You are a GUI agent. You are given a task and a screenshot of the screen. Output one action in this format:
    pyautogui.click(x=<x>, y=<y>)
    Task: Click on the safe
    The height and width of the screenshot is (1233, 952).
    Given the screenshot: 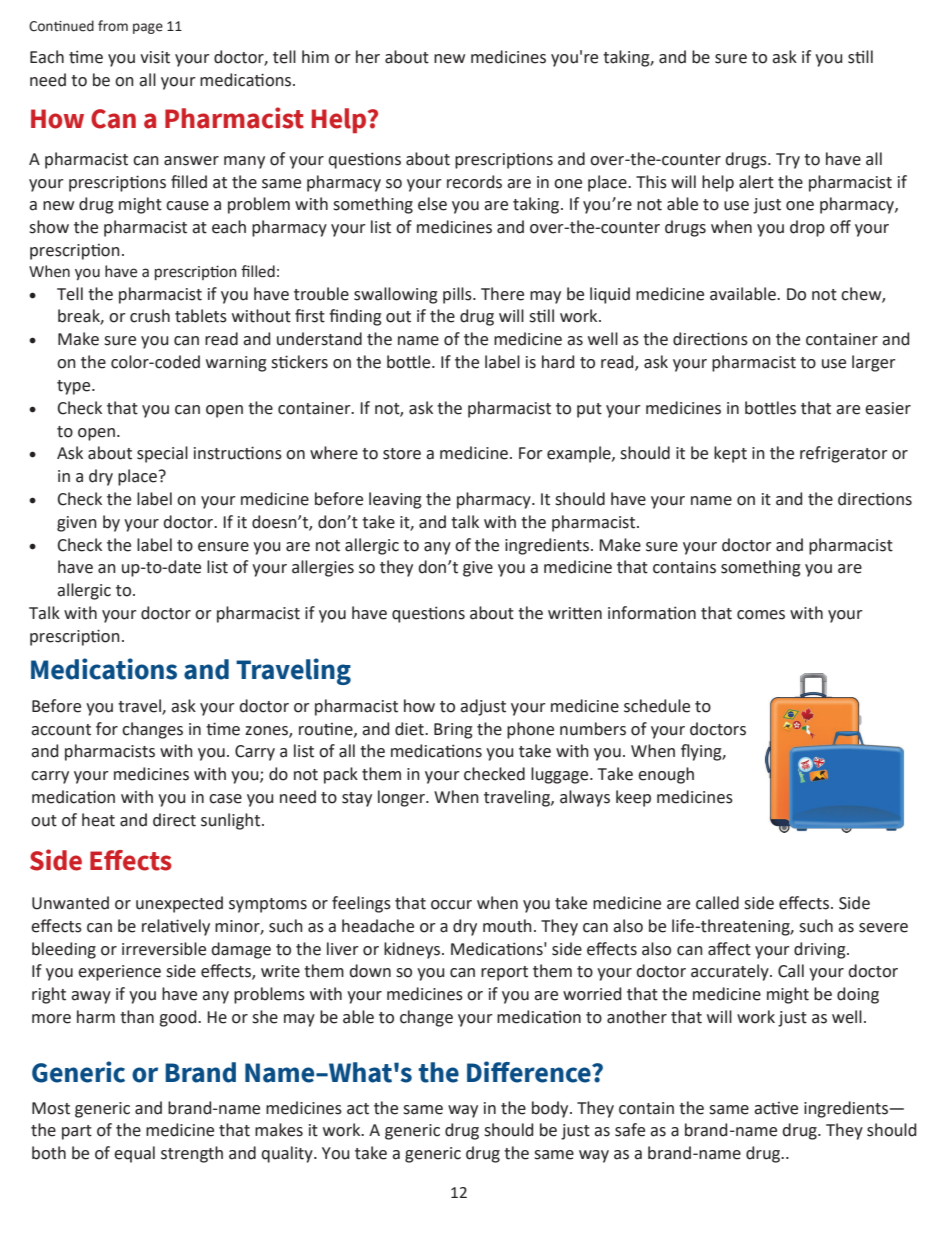 What is the action you would take?
    pyautogui.click(x=630, y=1130)
